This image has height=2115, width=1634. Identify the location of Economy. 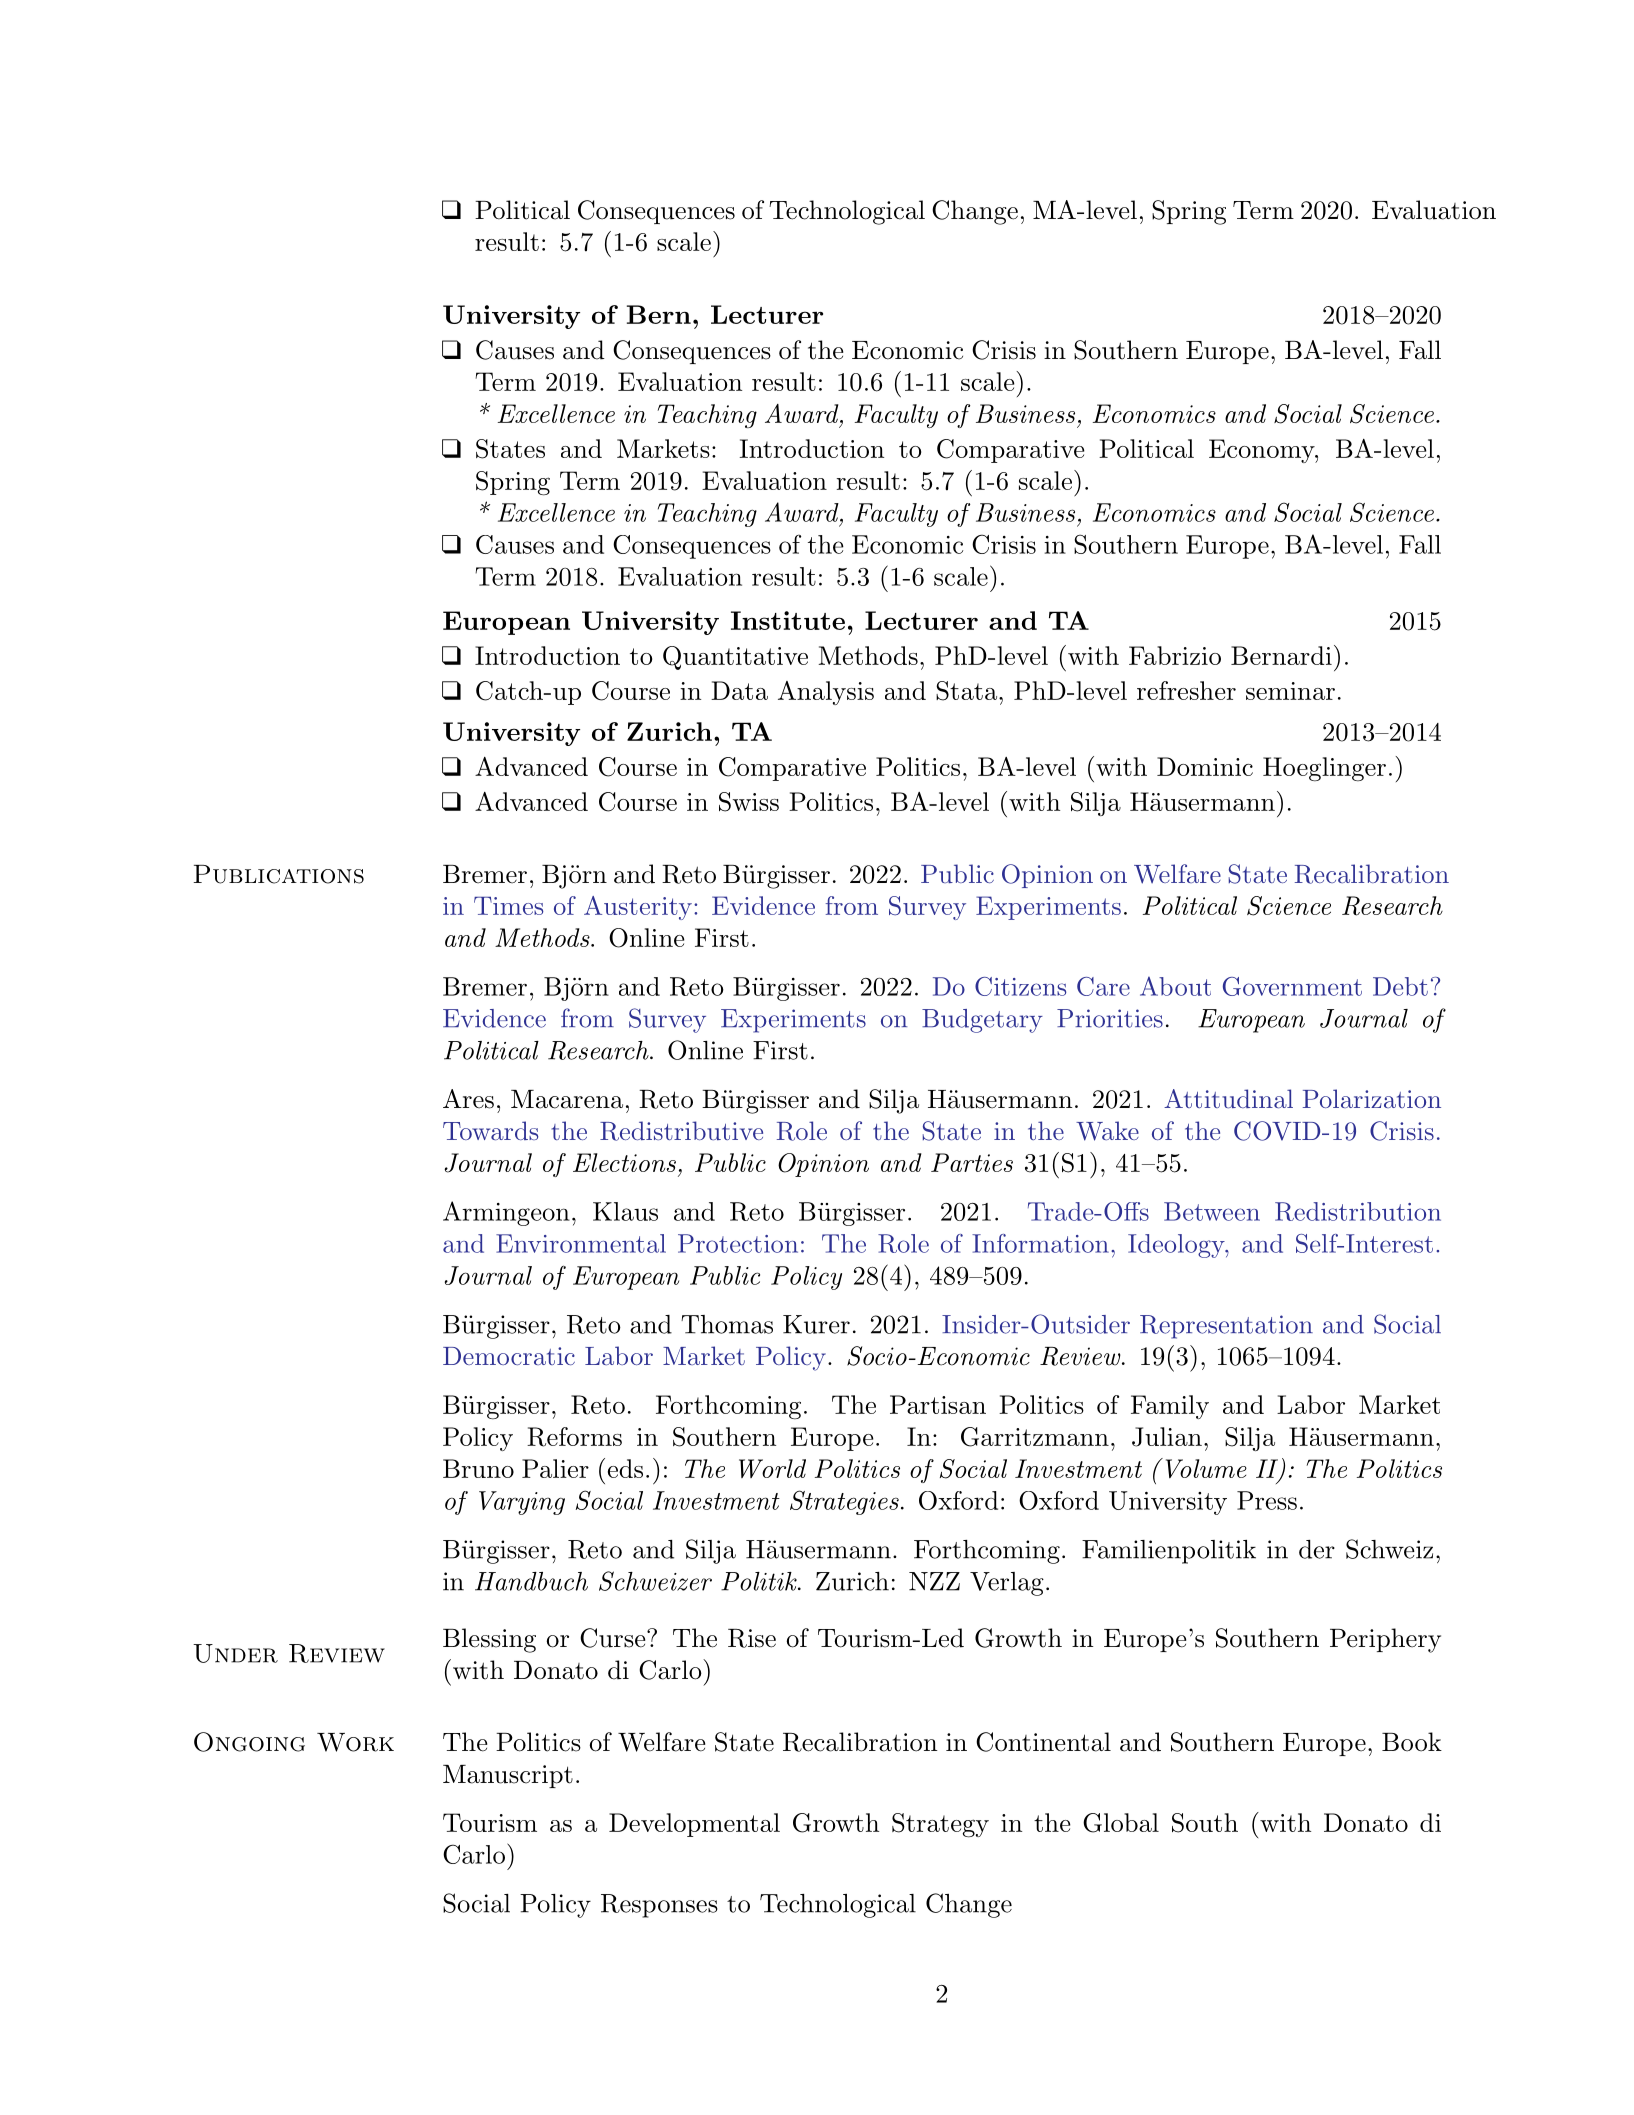
(1262, 451).
